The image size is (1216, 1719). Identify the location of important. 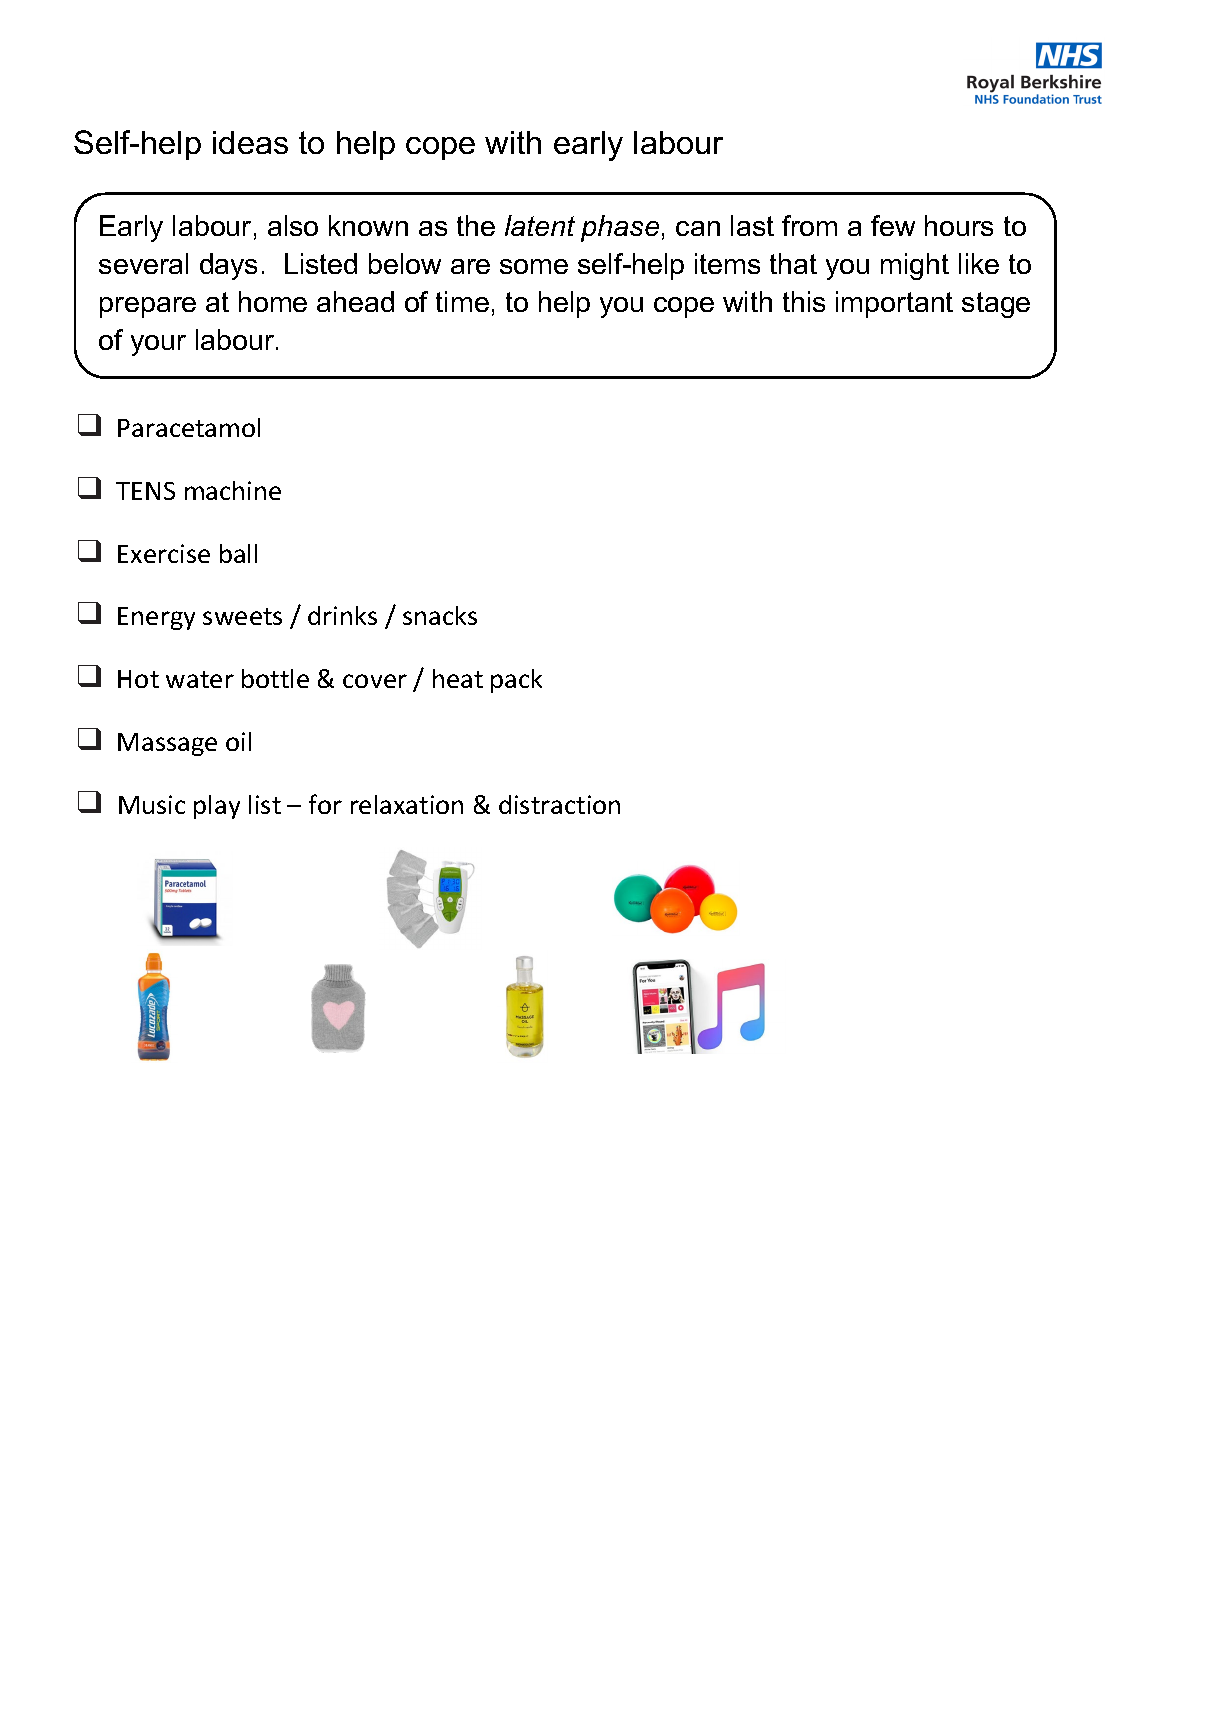
(894, 304).
